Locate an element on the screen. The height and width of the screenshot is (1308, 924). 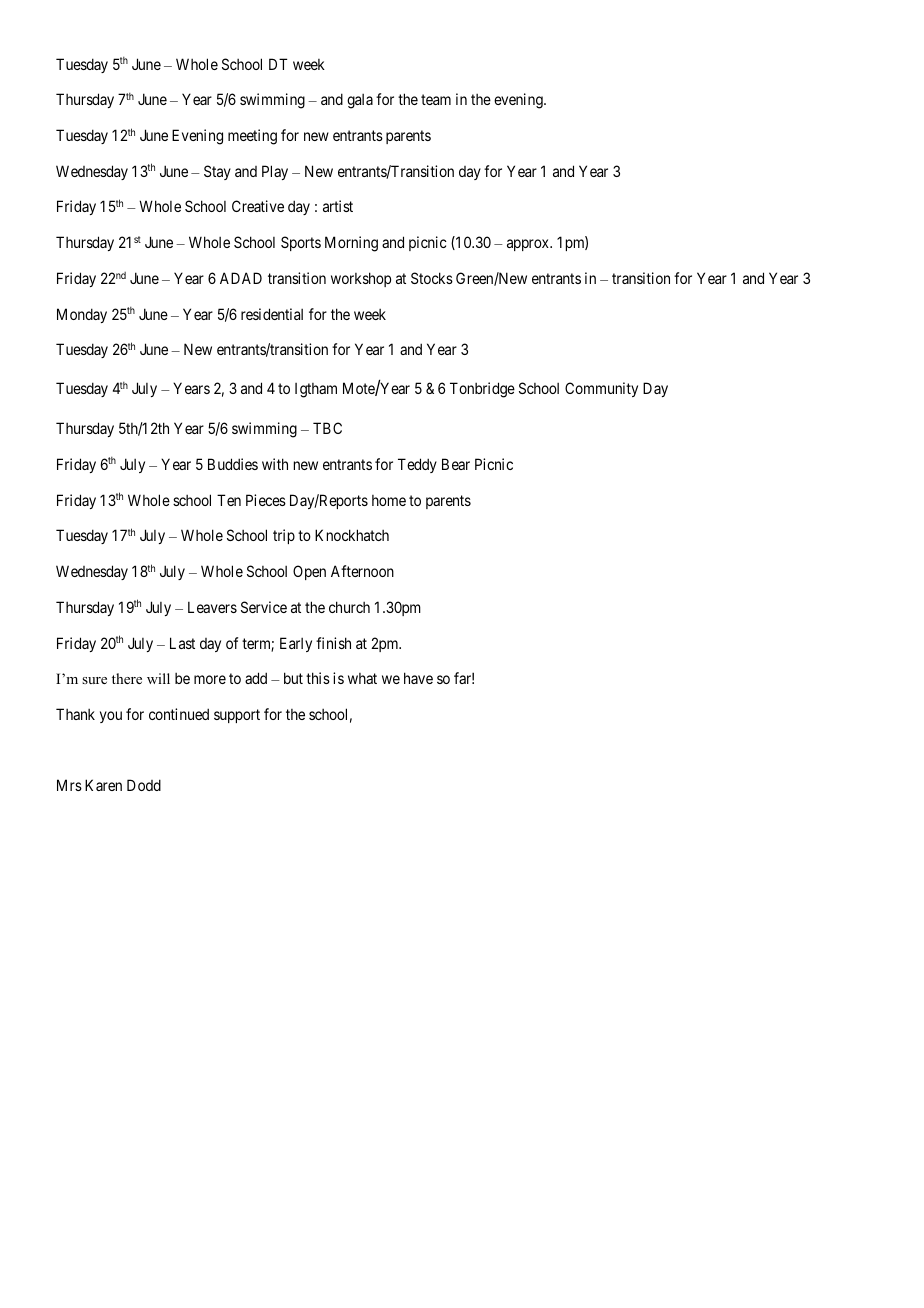
Bear is located at coordinates (456, 464).
